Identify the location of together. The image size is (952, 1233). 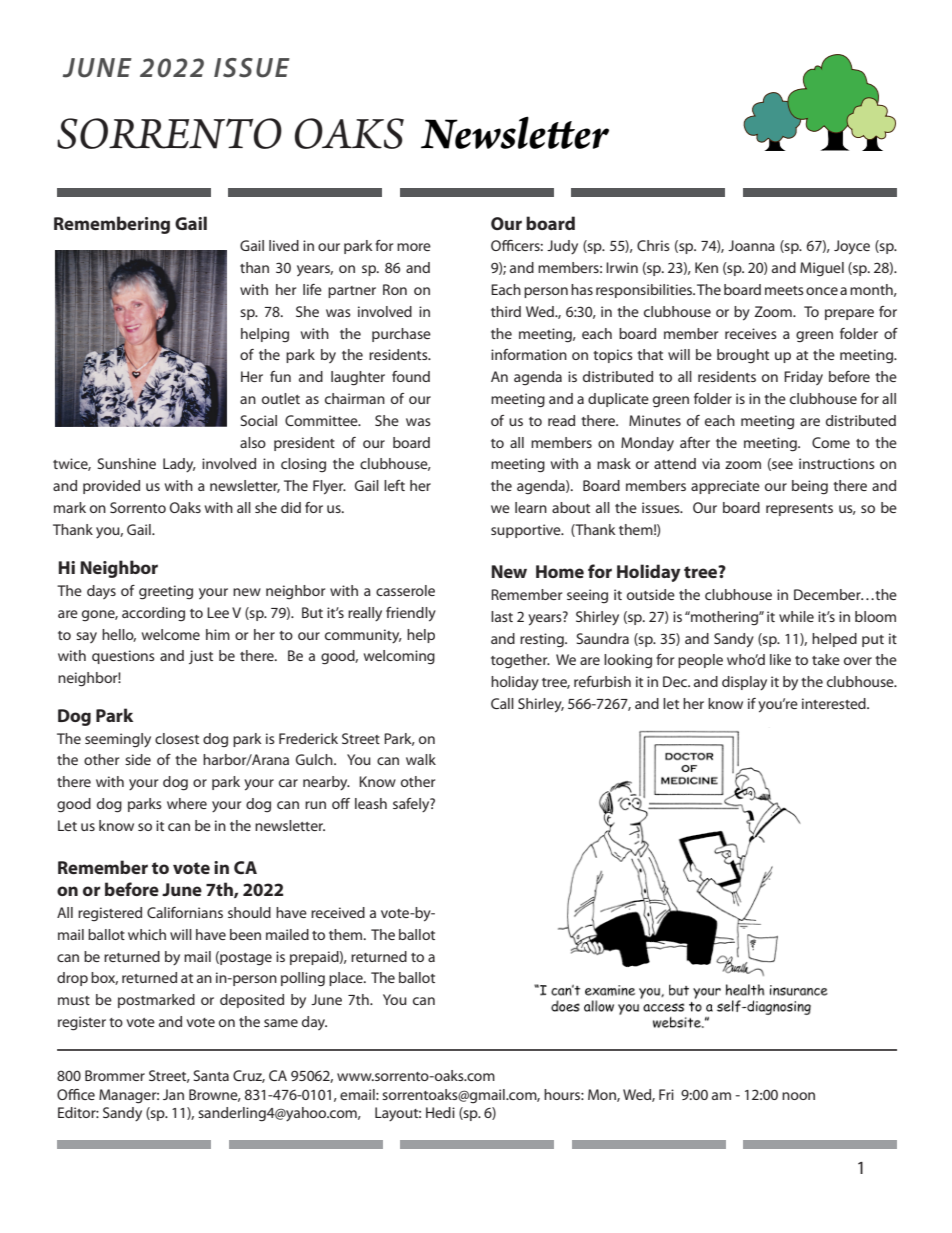
(520, 661).
